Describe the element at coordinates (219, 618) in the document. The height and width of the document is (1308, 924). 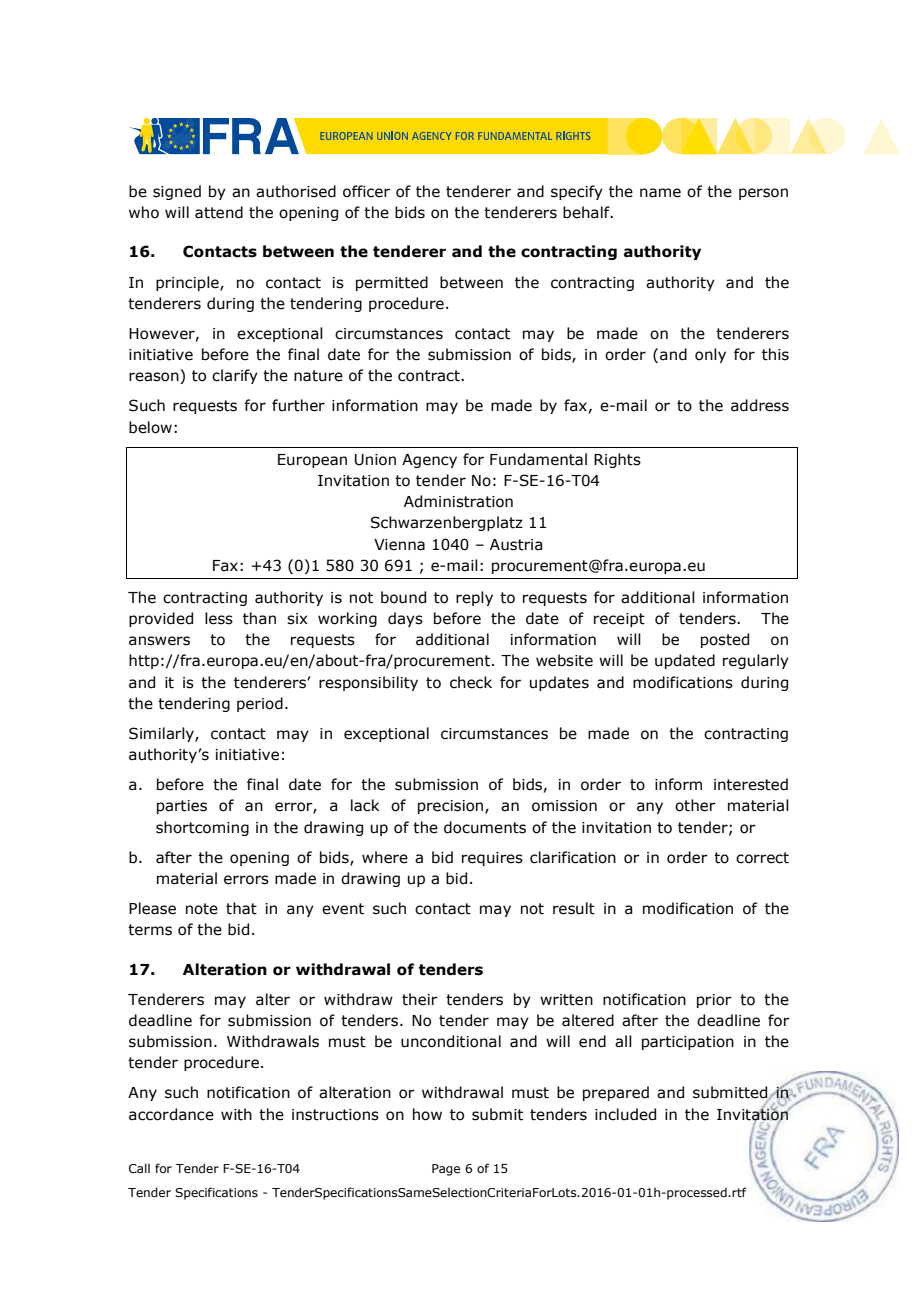
I see `less` at that location.
